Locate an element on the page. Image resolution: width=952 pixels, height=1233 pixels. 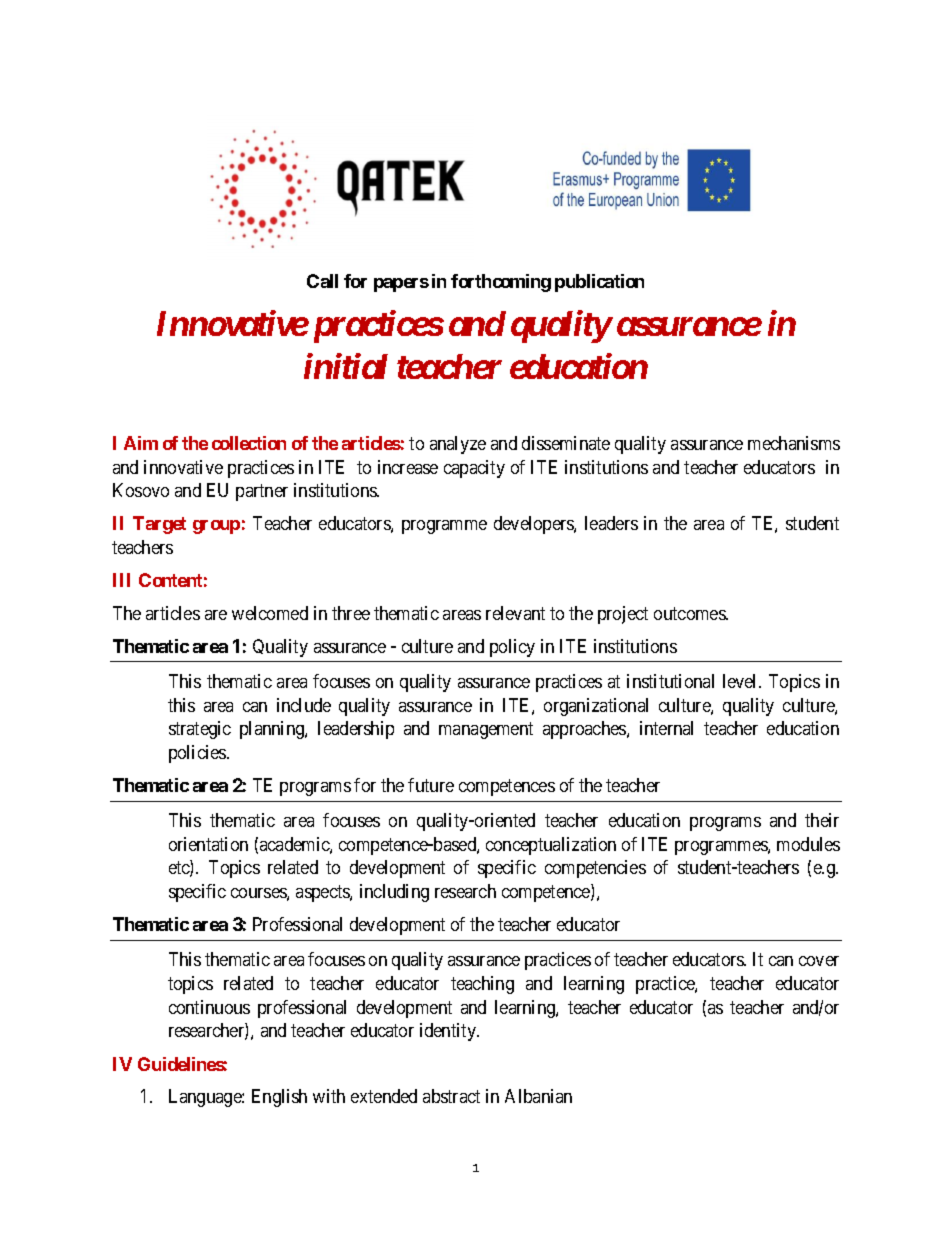
Call is located at coordinates (322, 281).
